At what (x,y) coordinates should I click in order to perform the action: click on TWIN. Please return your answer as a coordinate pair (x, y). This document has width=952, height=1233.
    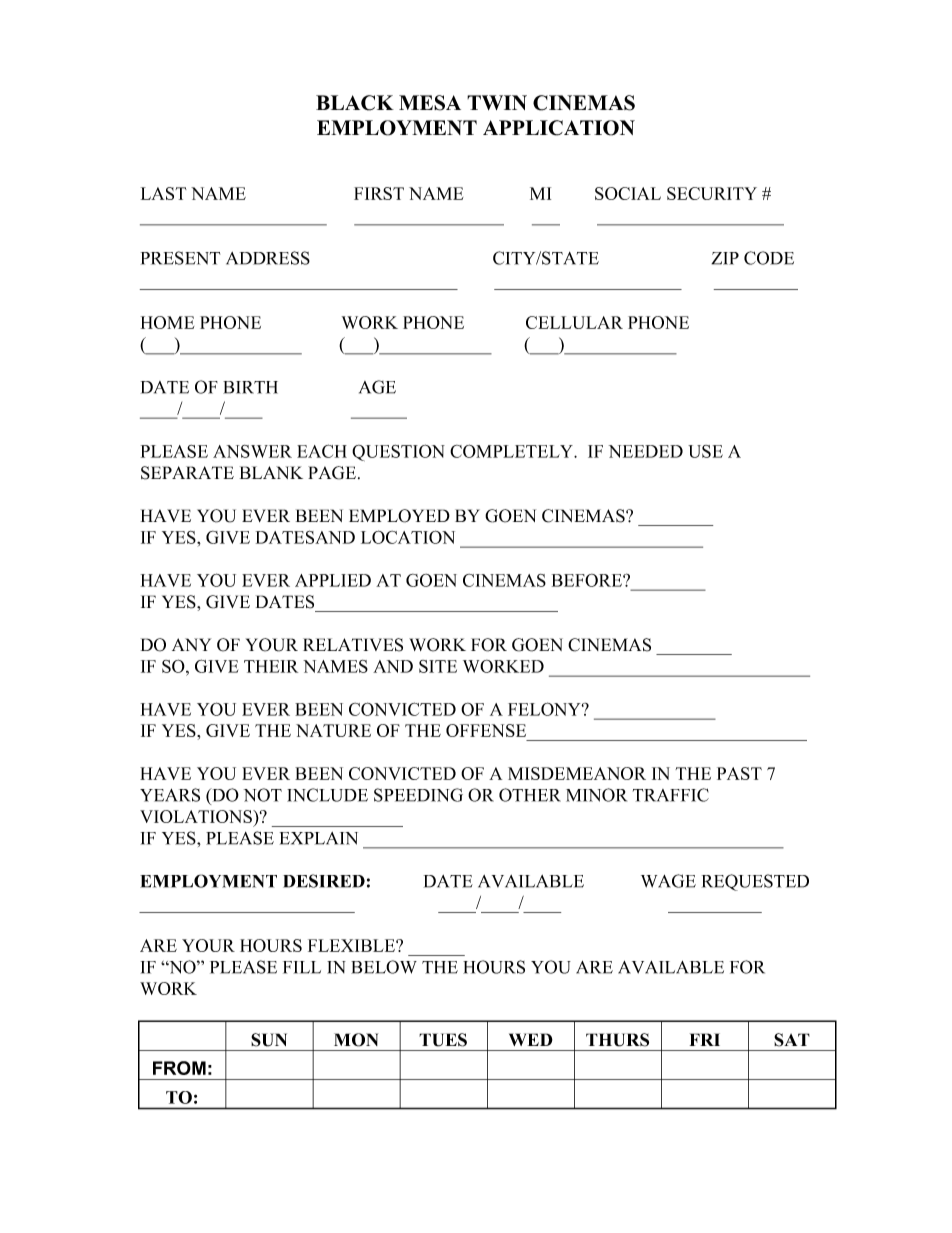
    Looking at the image, I should click on (497, 102).
